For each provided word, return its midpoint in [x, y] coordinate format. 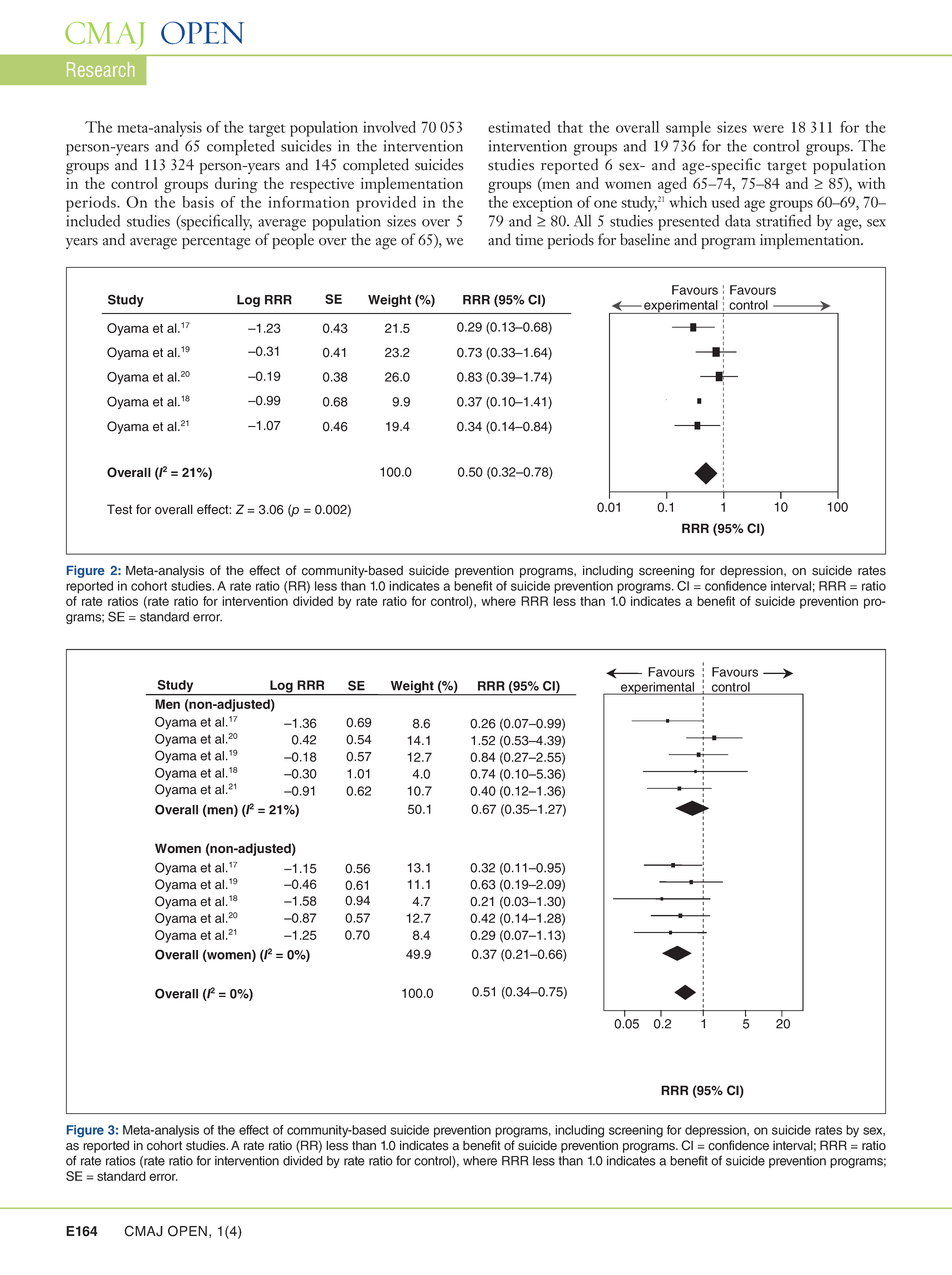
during [236, 185]
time [529, 240]
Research [100, 69]
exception [543, 204]
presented [688, 223]
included [93, 220]
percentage [216, 243]
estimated [519, 127]
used [726, 202]
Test [119, 509]
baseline [645, 239]
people [293, 241]
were [768, 129]
